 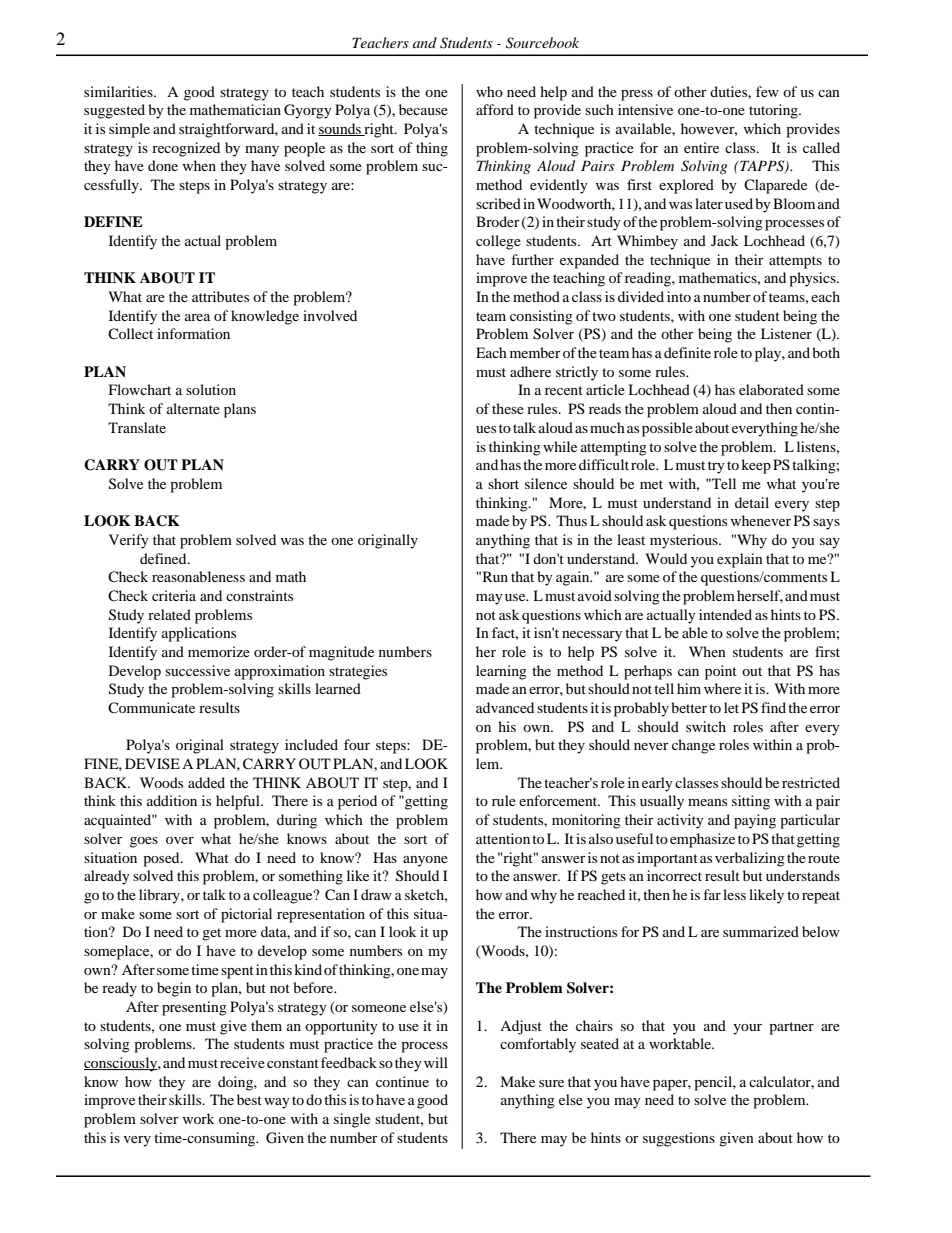 I want to click on who, so click(x=489, y=91).
